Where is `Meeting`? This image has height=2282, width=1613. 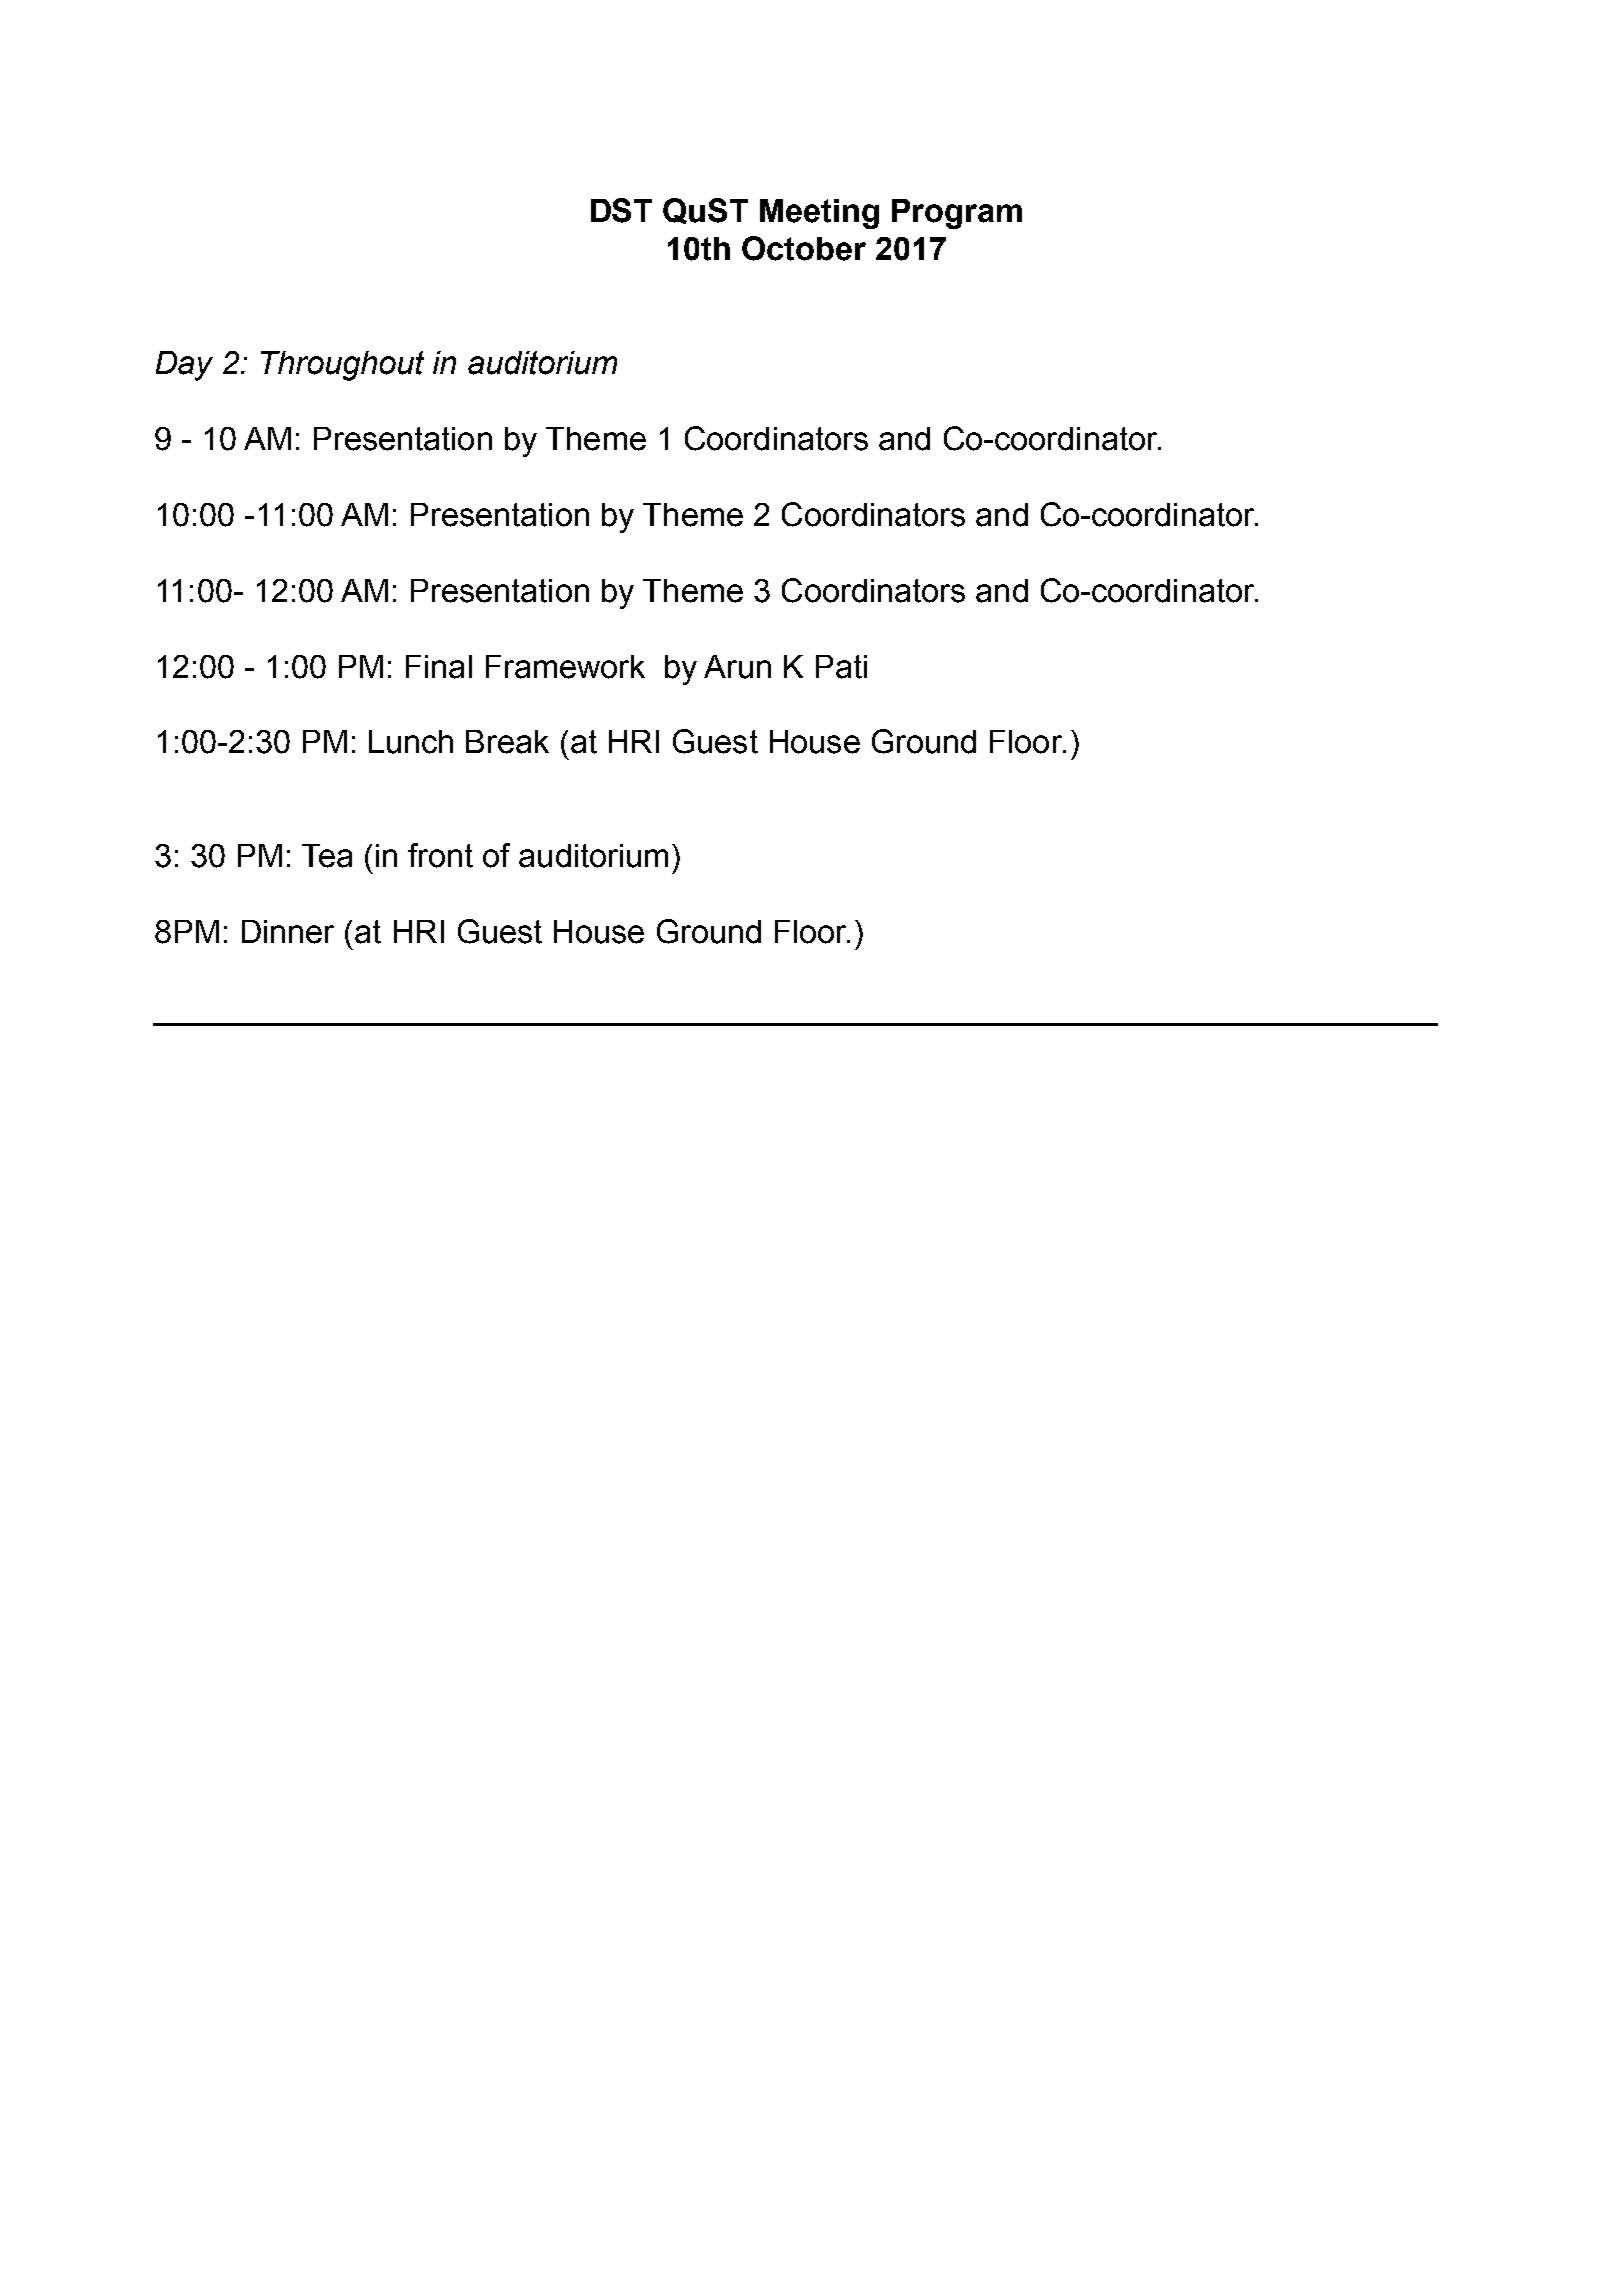
Meeting is located at coordinates (819, 214).
